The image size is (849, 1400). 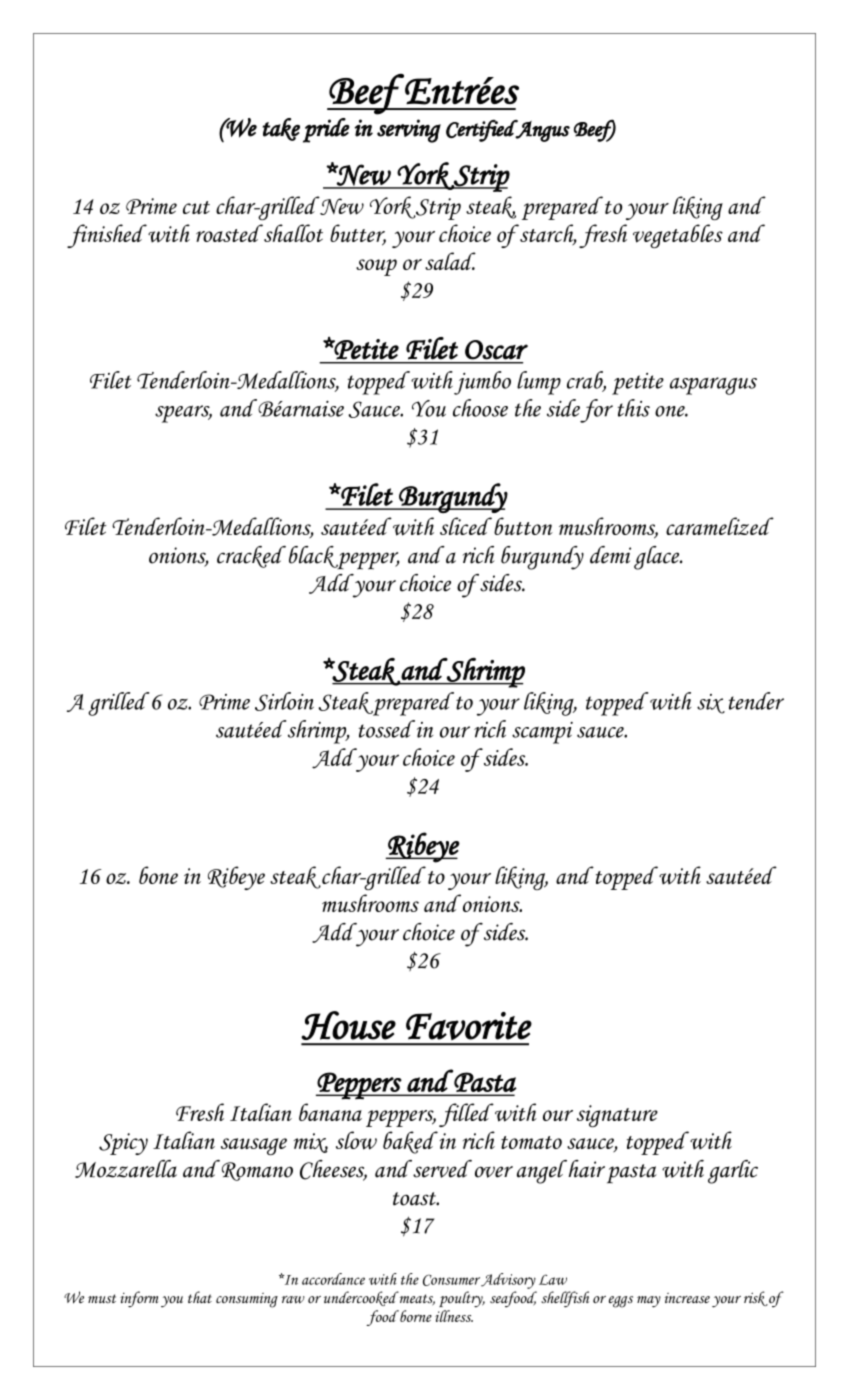 I want to click on cut, so click(x=196, y=207).
